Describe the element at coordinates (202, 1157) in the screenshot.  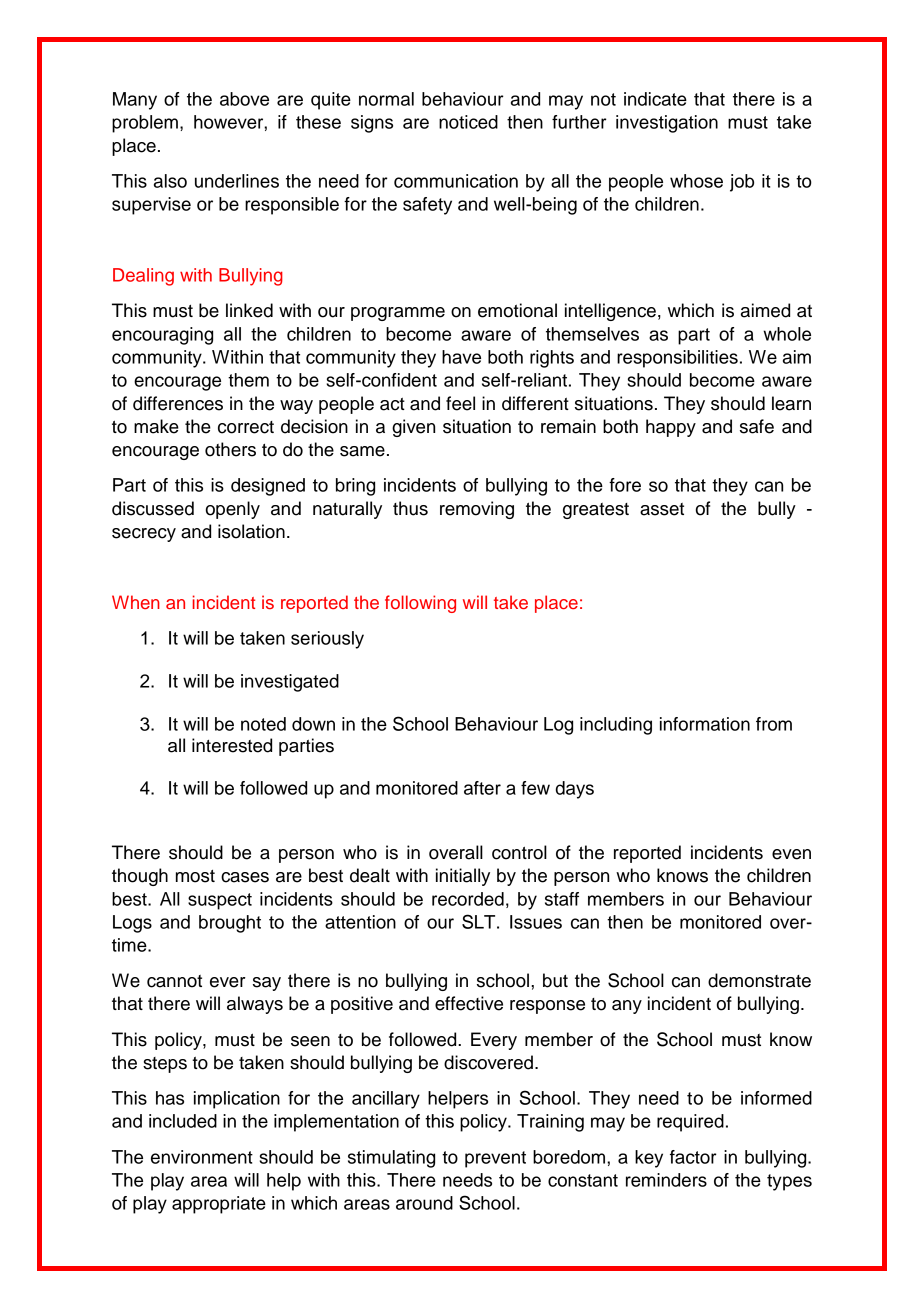
I see `environment` at that location.
